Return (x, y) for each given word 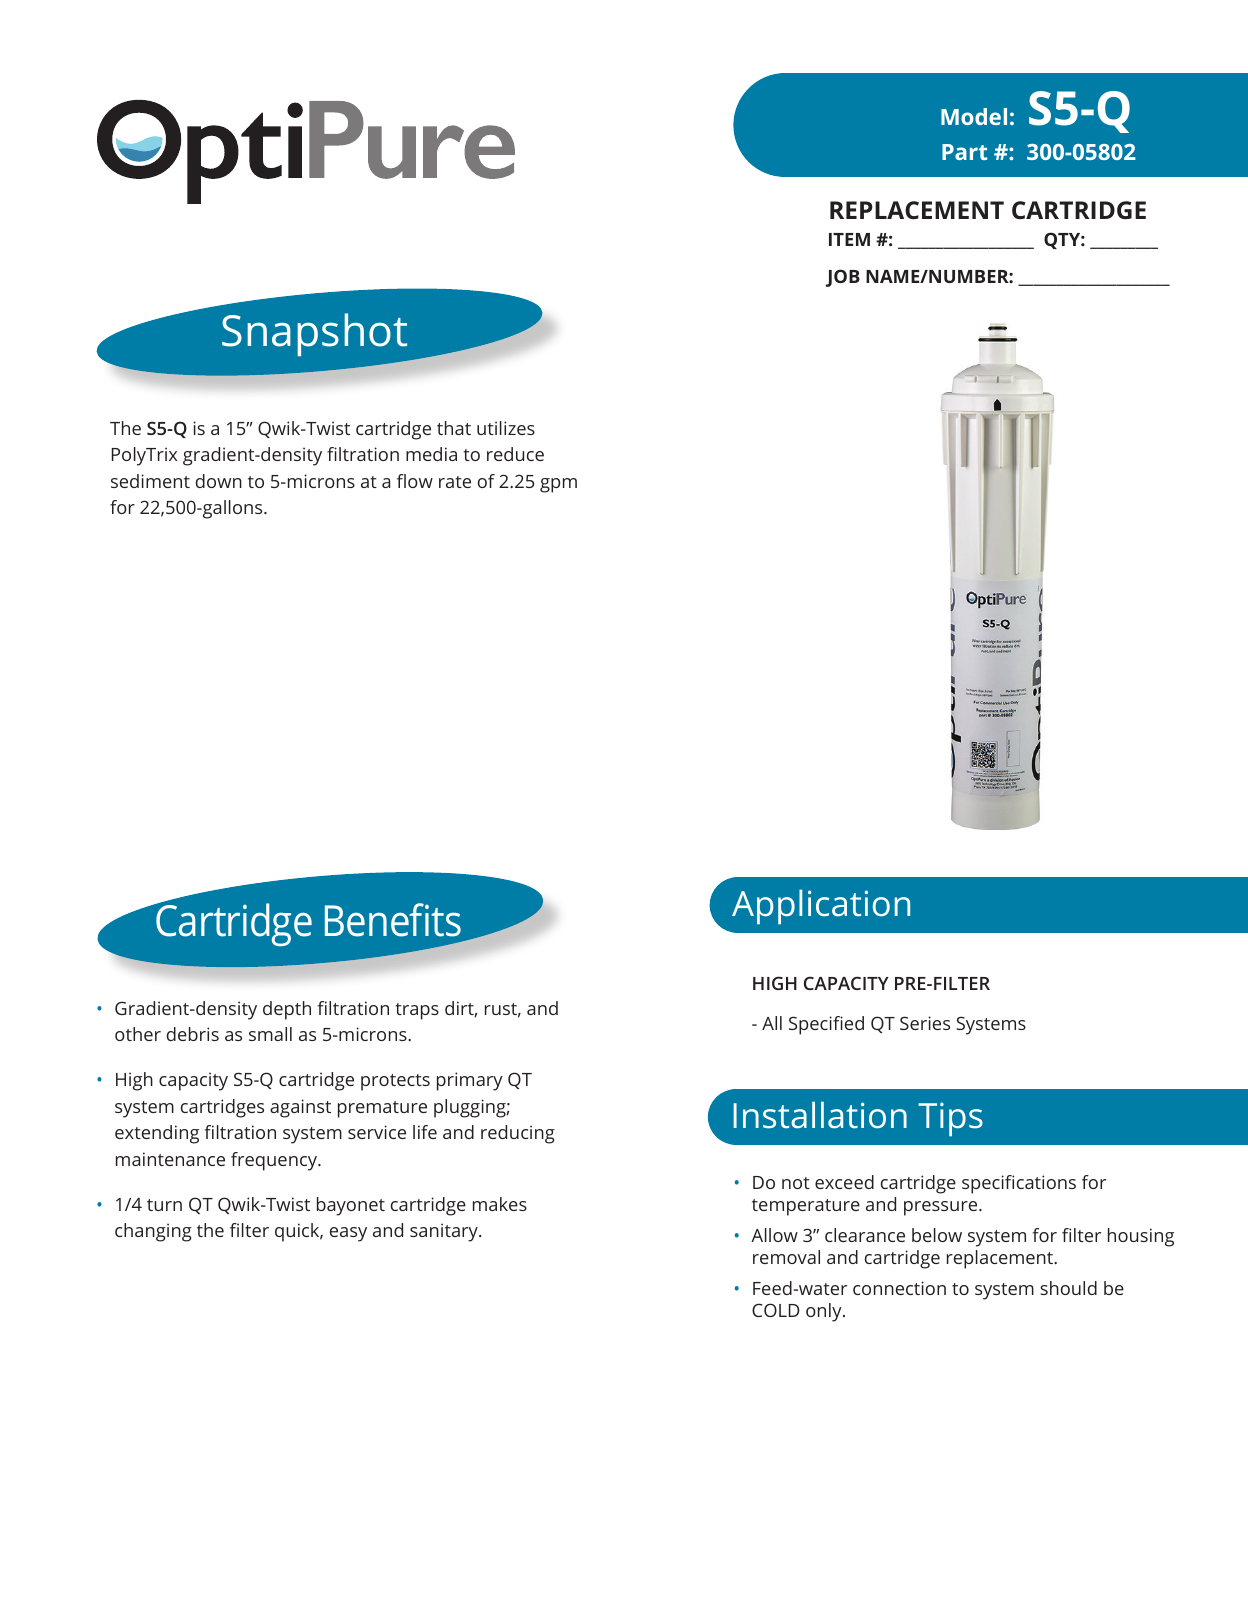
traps (417, 1011)
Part (964, 152)
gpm (558, 485)
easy (348, 1234)
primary (470, 1081)
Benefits (393, 920)
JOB (843, 278)
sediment (150, 481)
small (270, 1034)
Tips (950, 1119)
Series (925, 1023)
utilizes (506, 428)
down (219, 481)
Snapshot (314, 334)
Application (821, 907)
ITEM (849, 239)
